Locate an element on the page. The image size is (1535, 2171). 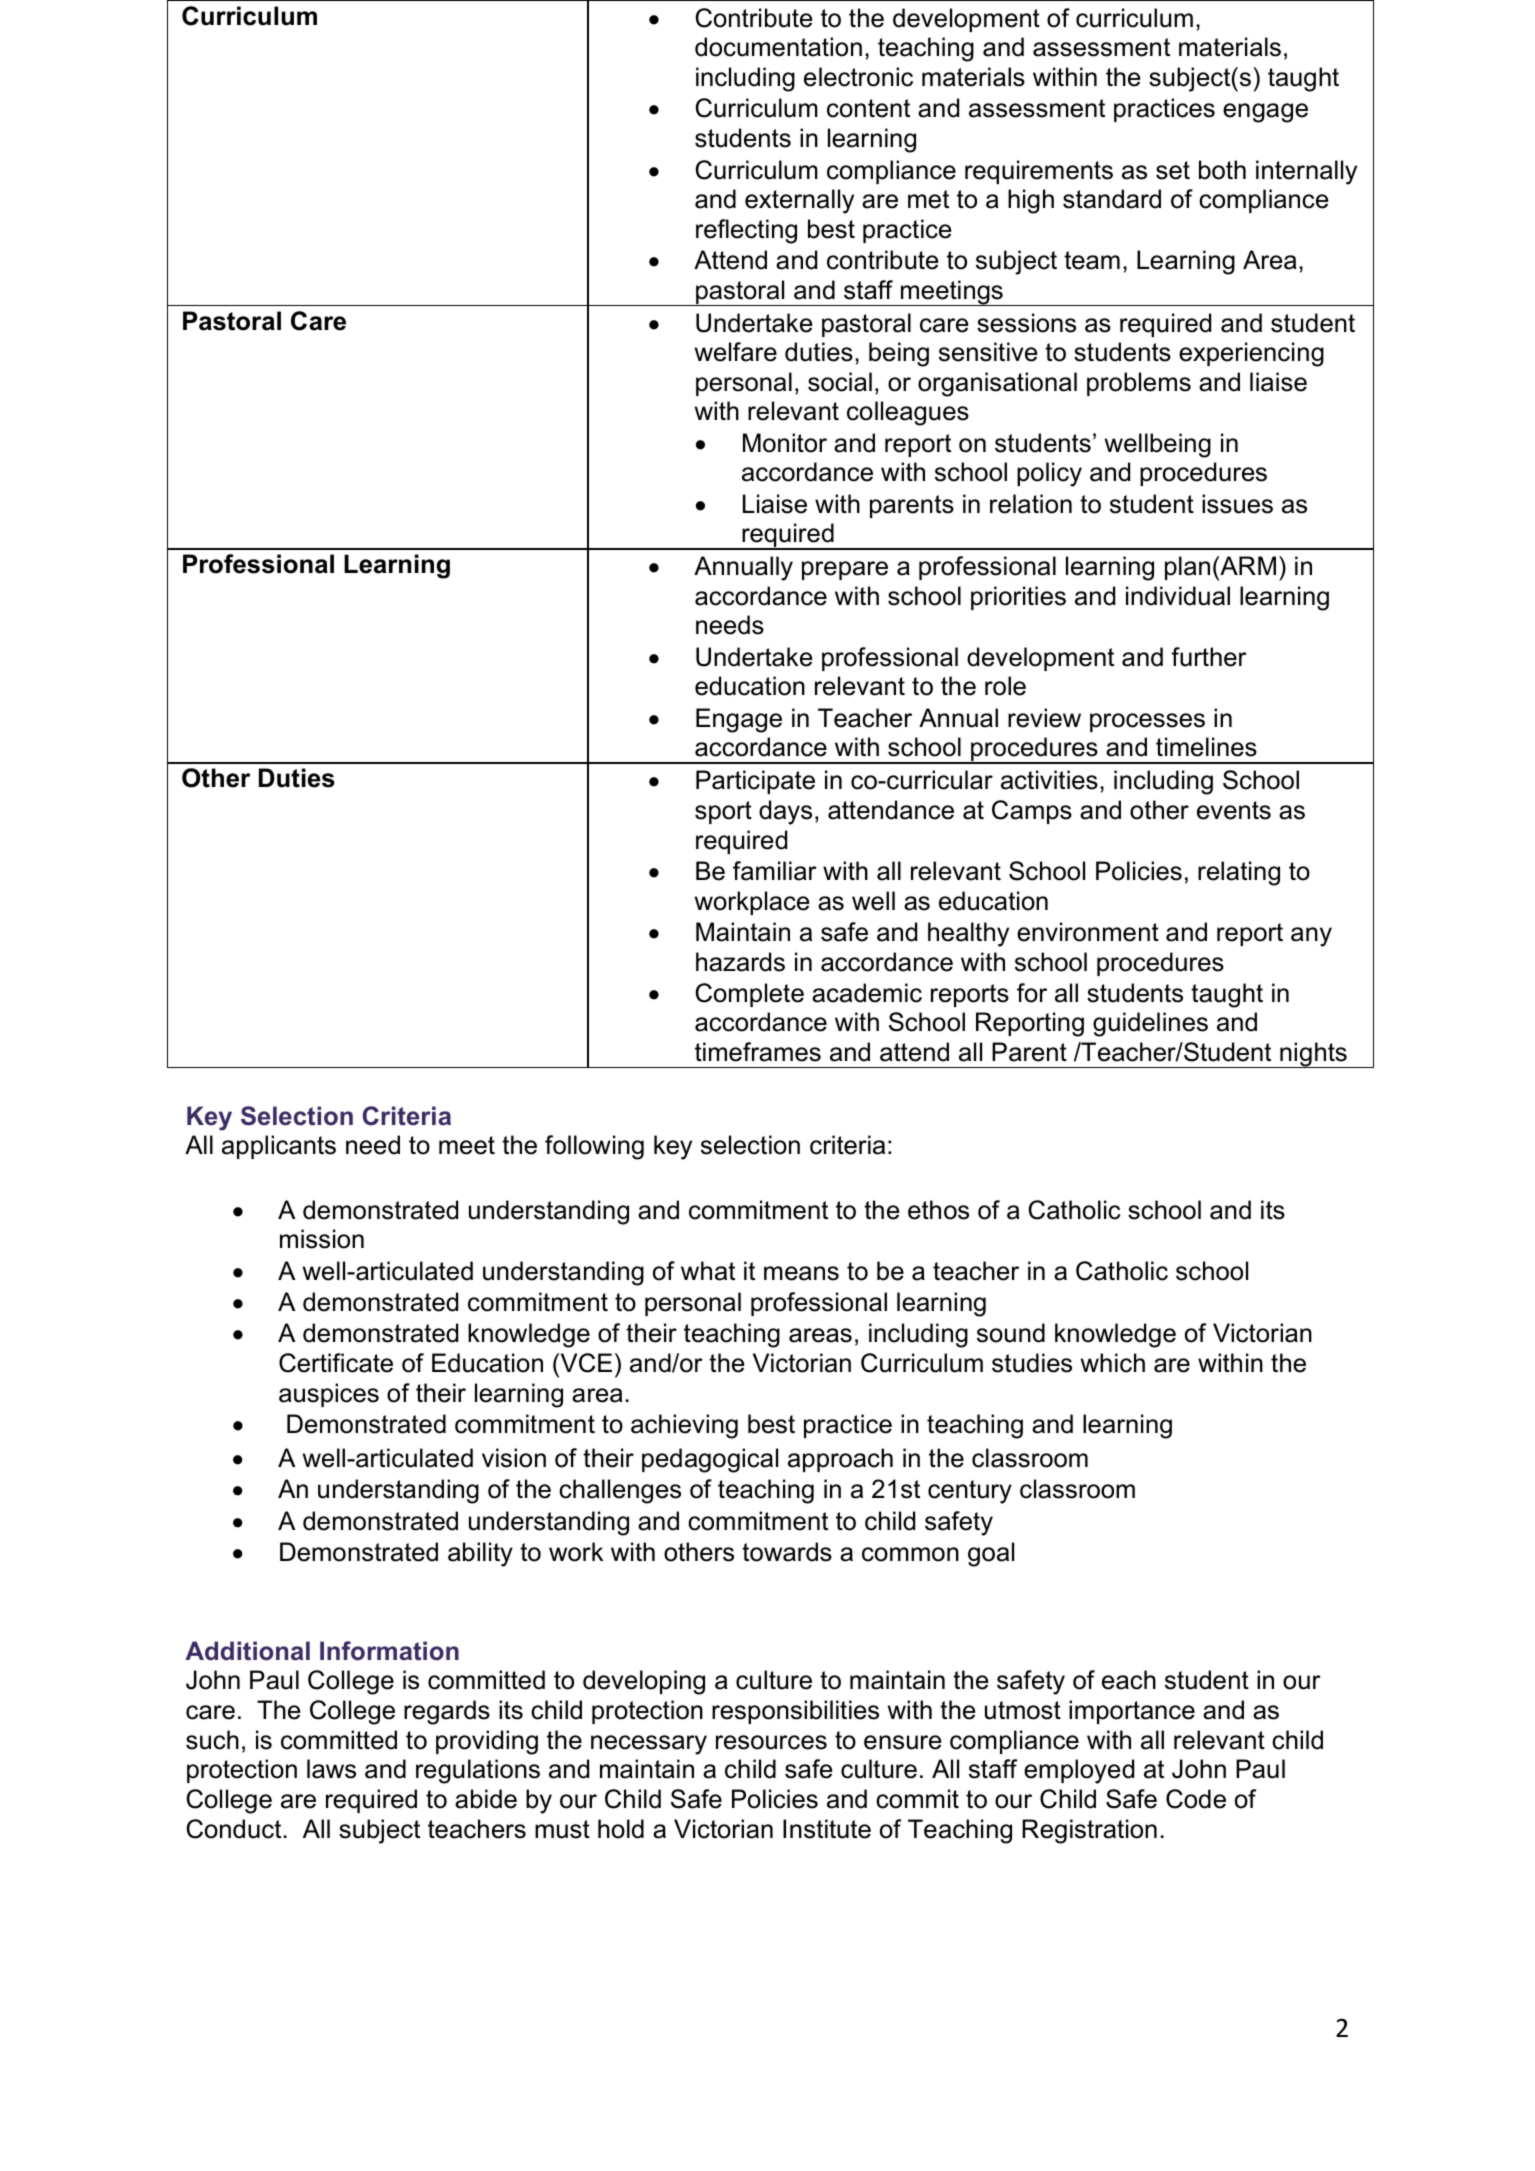
Certificate is located at coordinates (336, 1363).
